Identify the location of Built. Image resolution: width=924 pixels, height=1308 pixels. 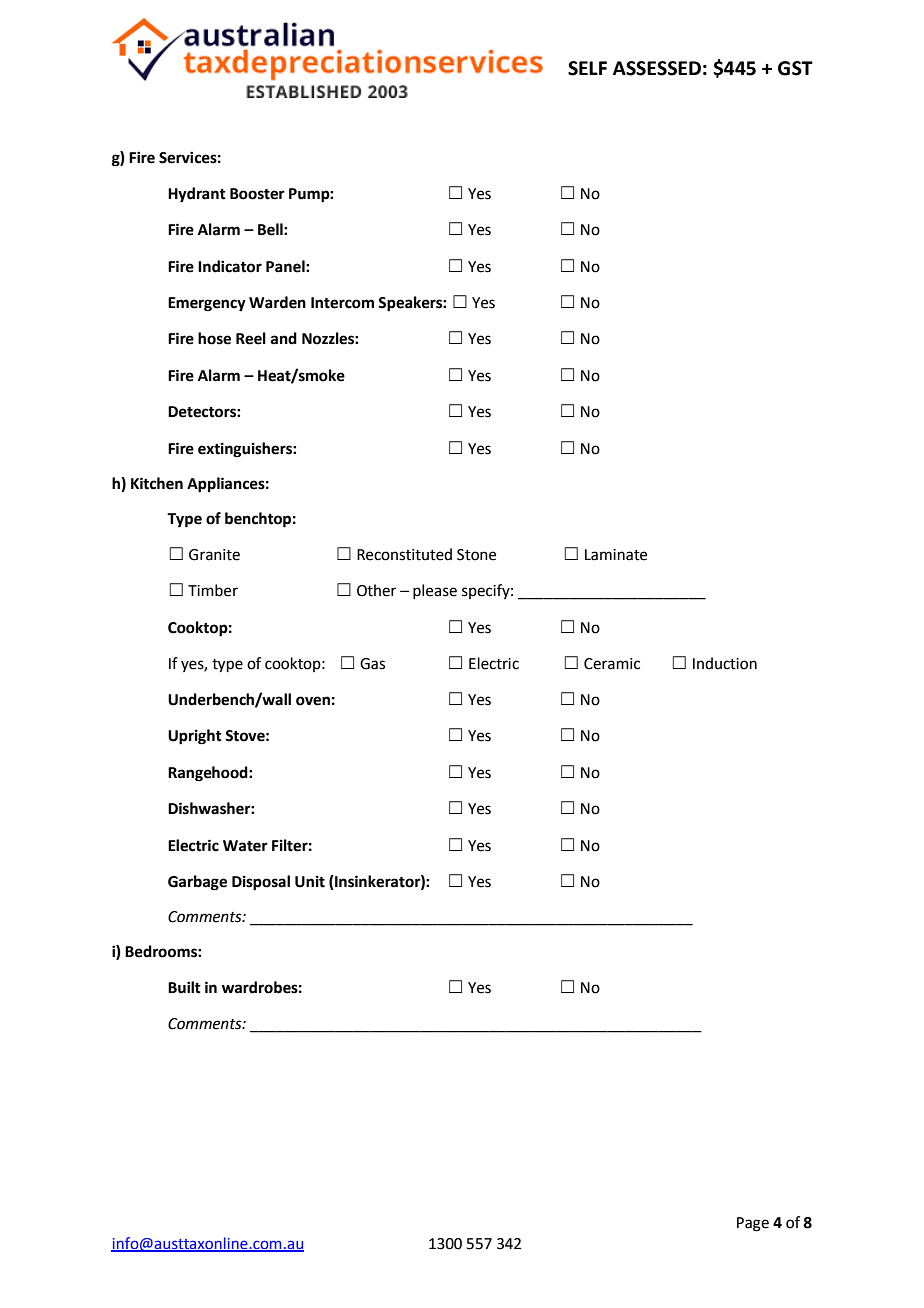
(184, 987).
